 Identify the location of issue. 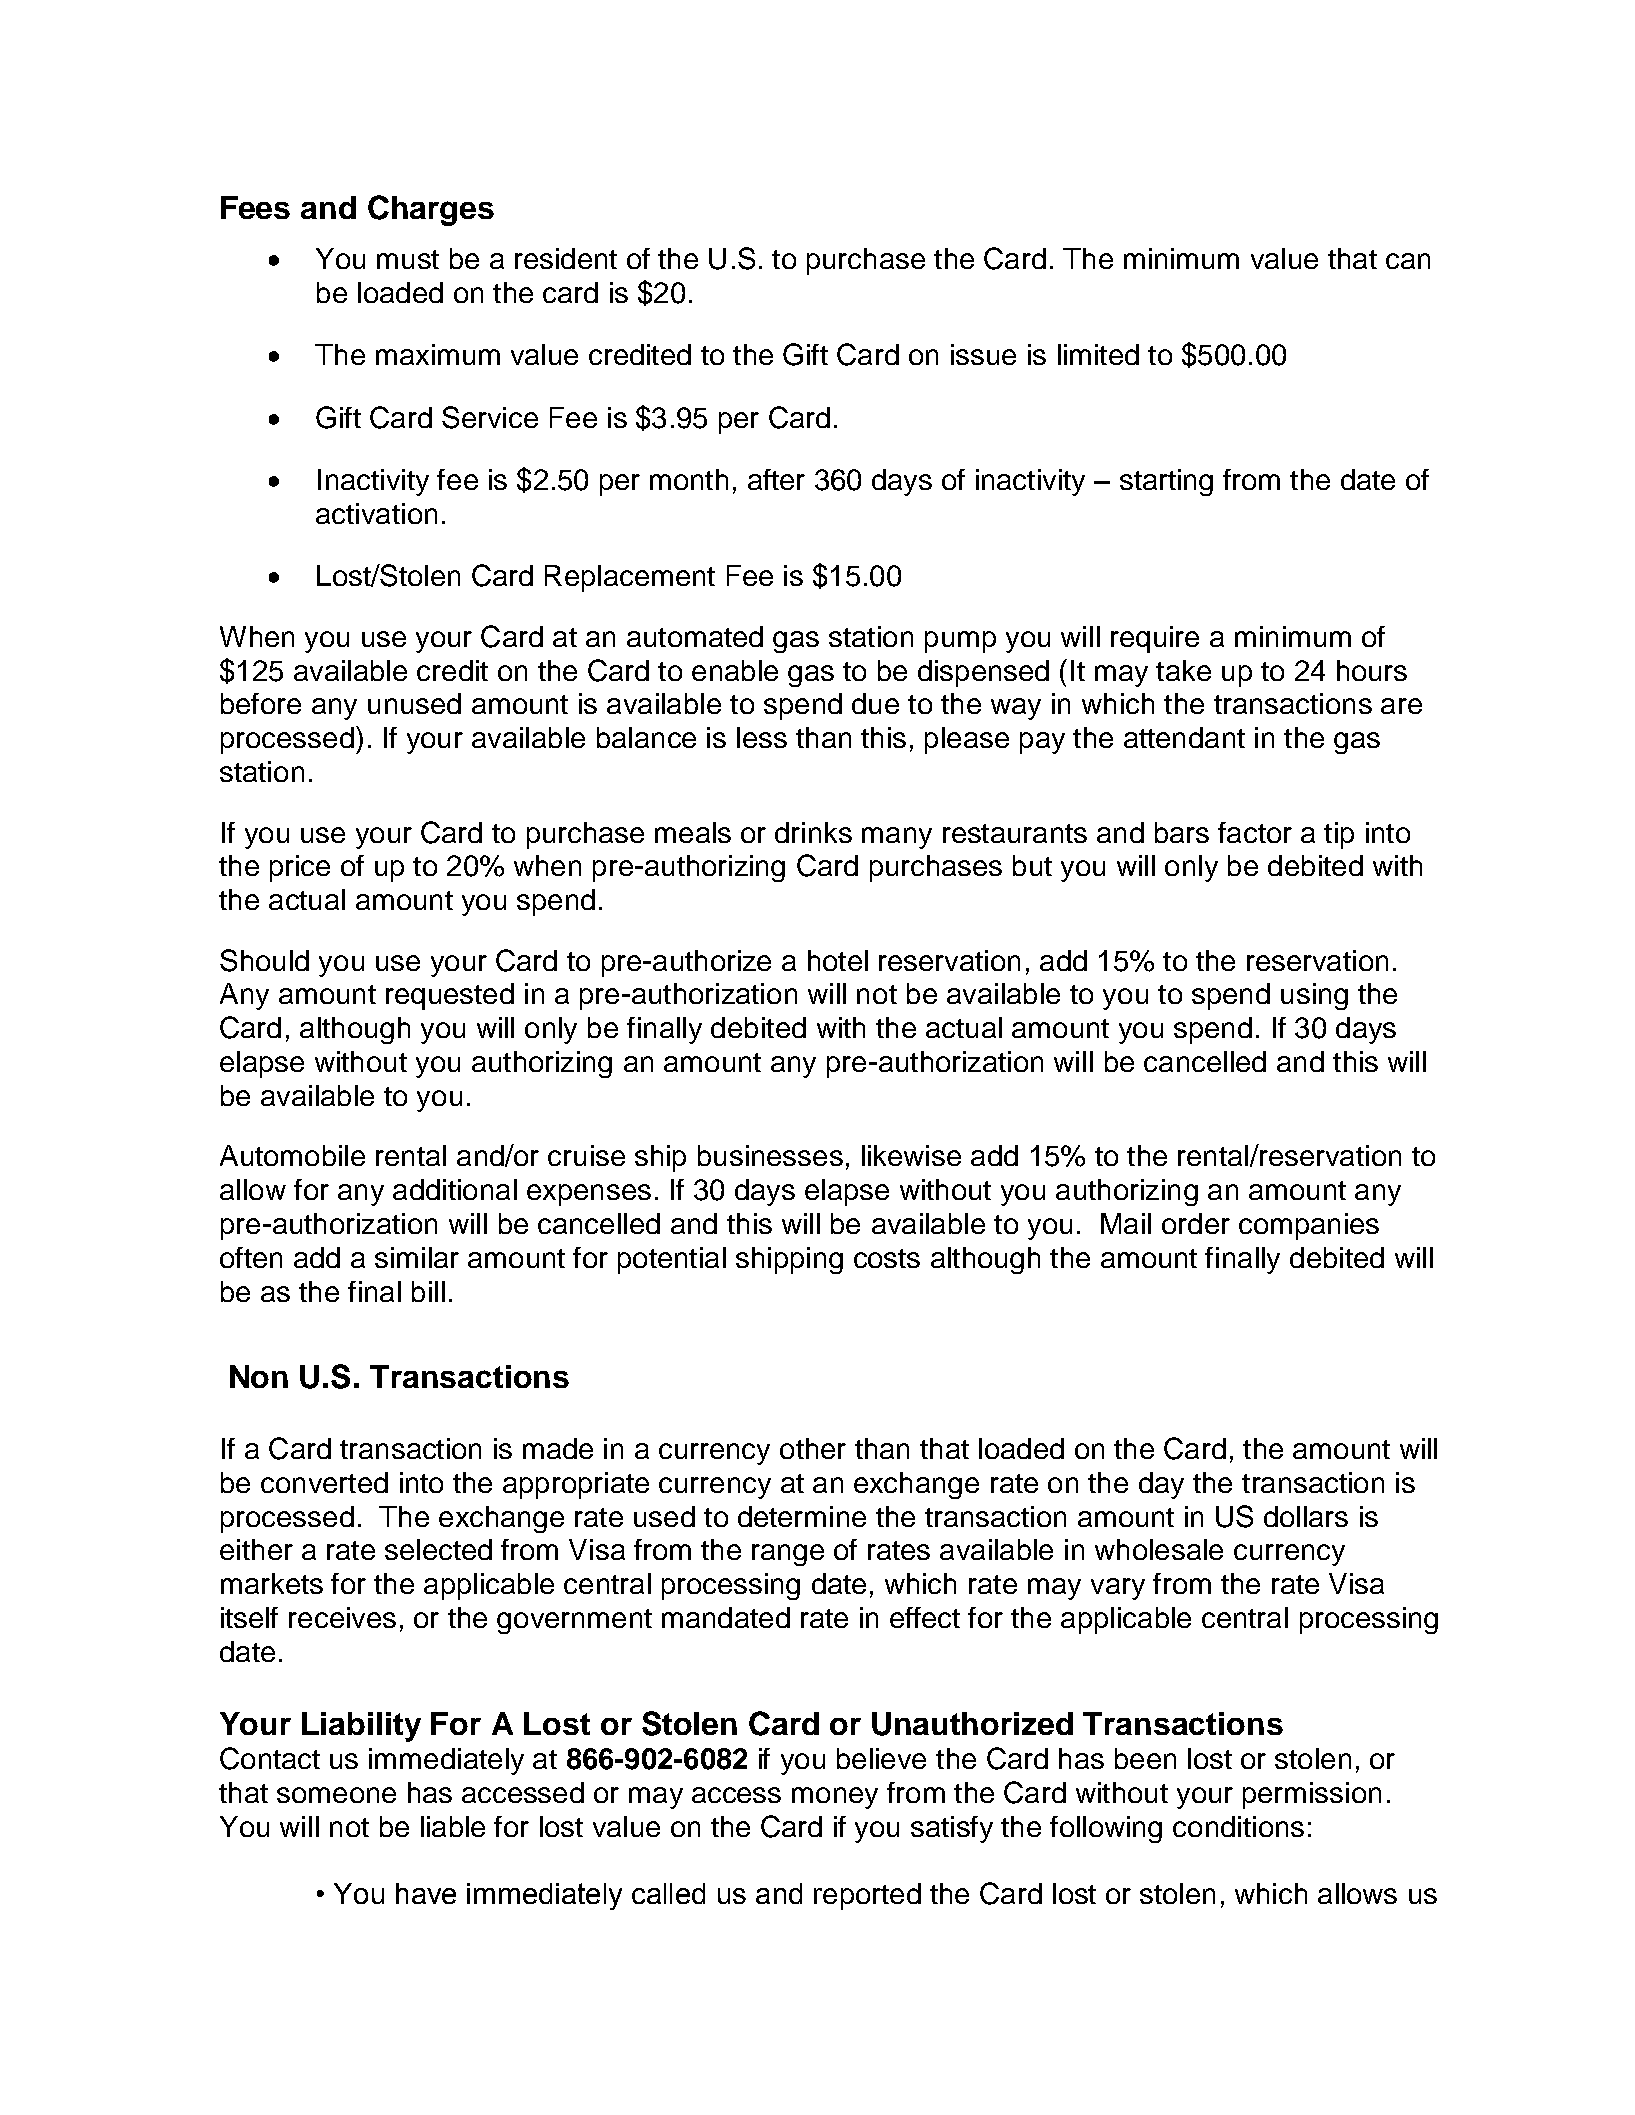
(983, 354).
